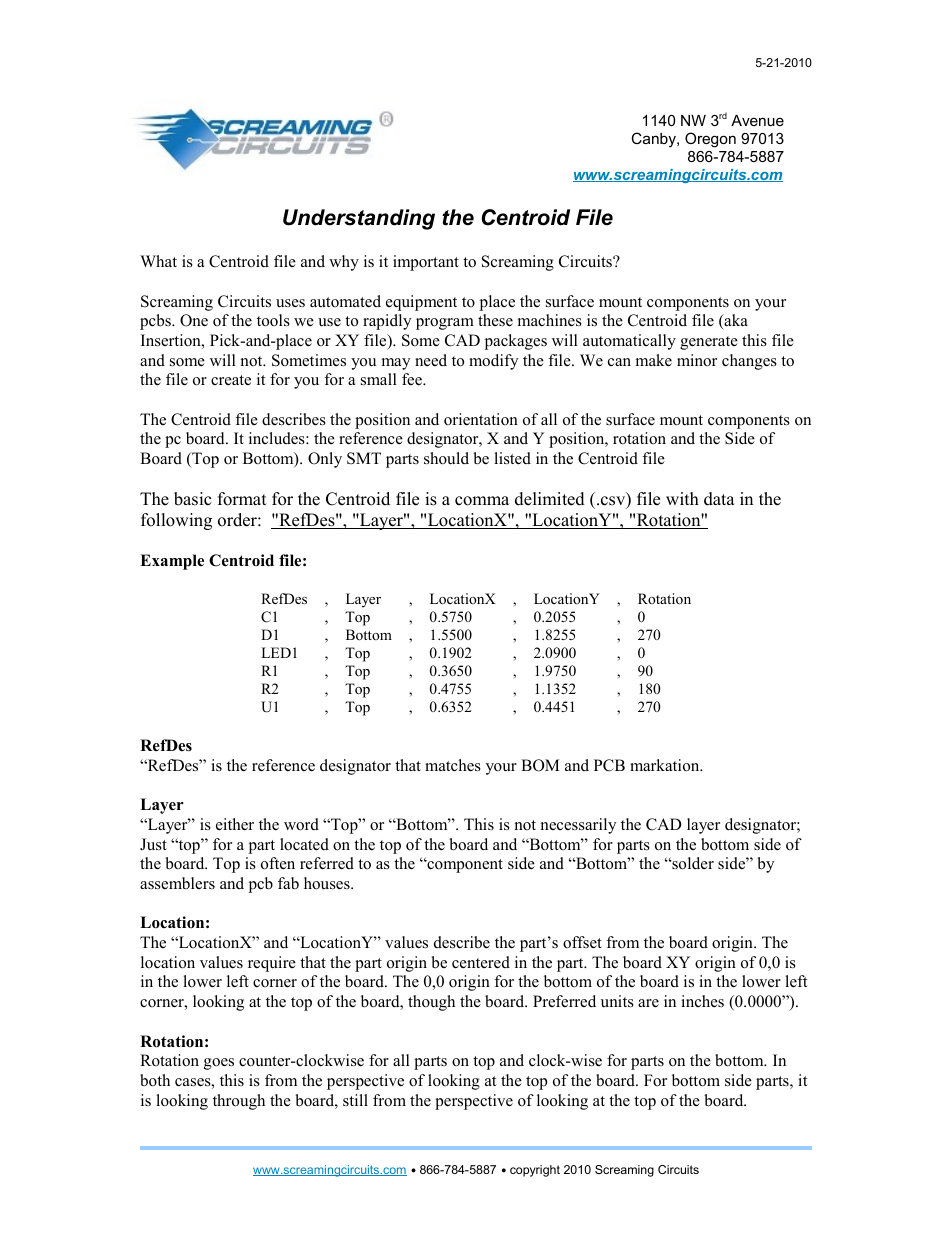  What do you see at coordinates (359, 219) in the screenshot?
I see `Understanding` at bounding box center [359, 219].
